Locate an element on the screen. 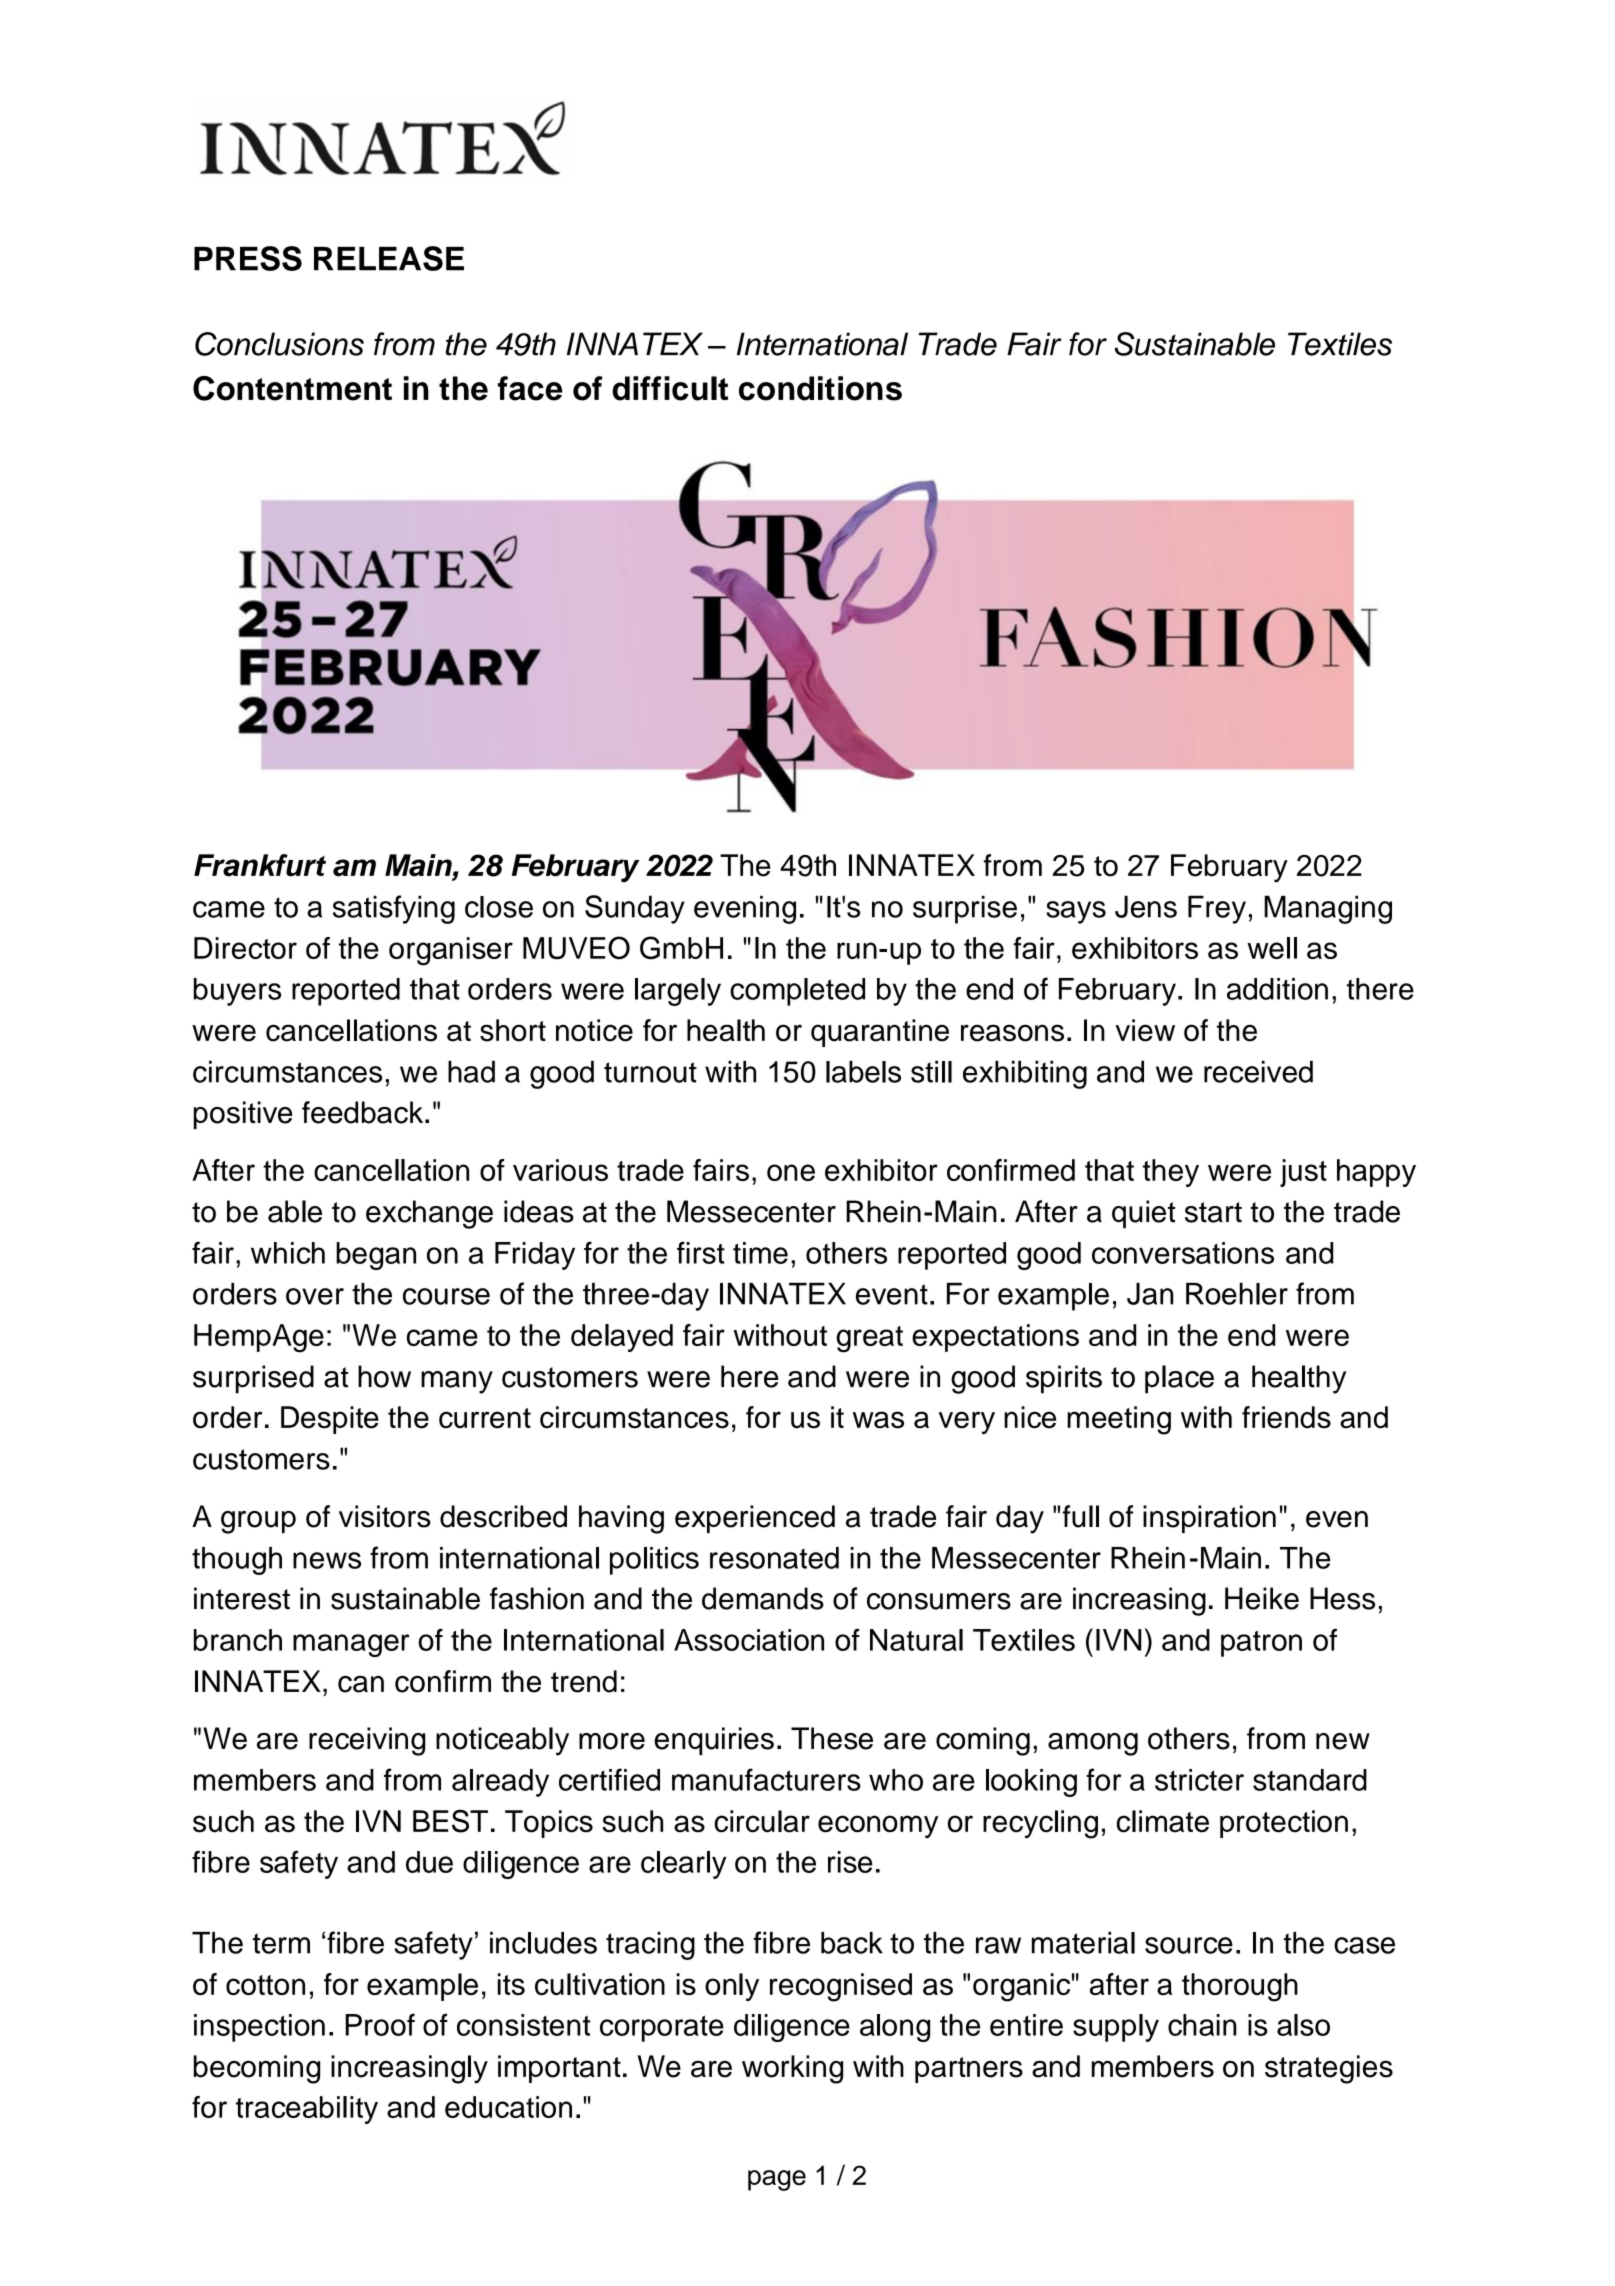  visitors is located at coordinates (385, 1516).
